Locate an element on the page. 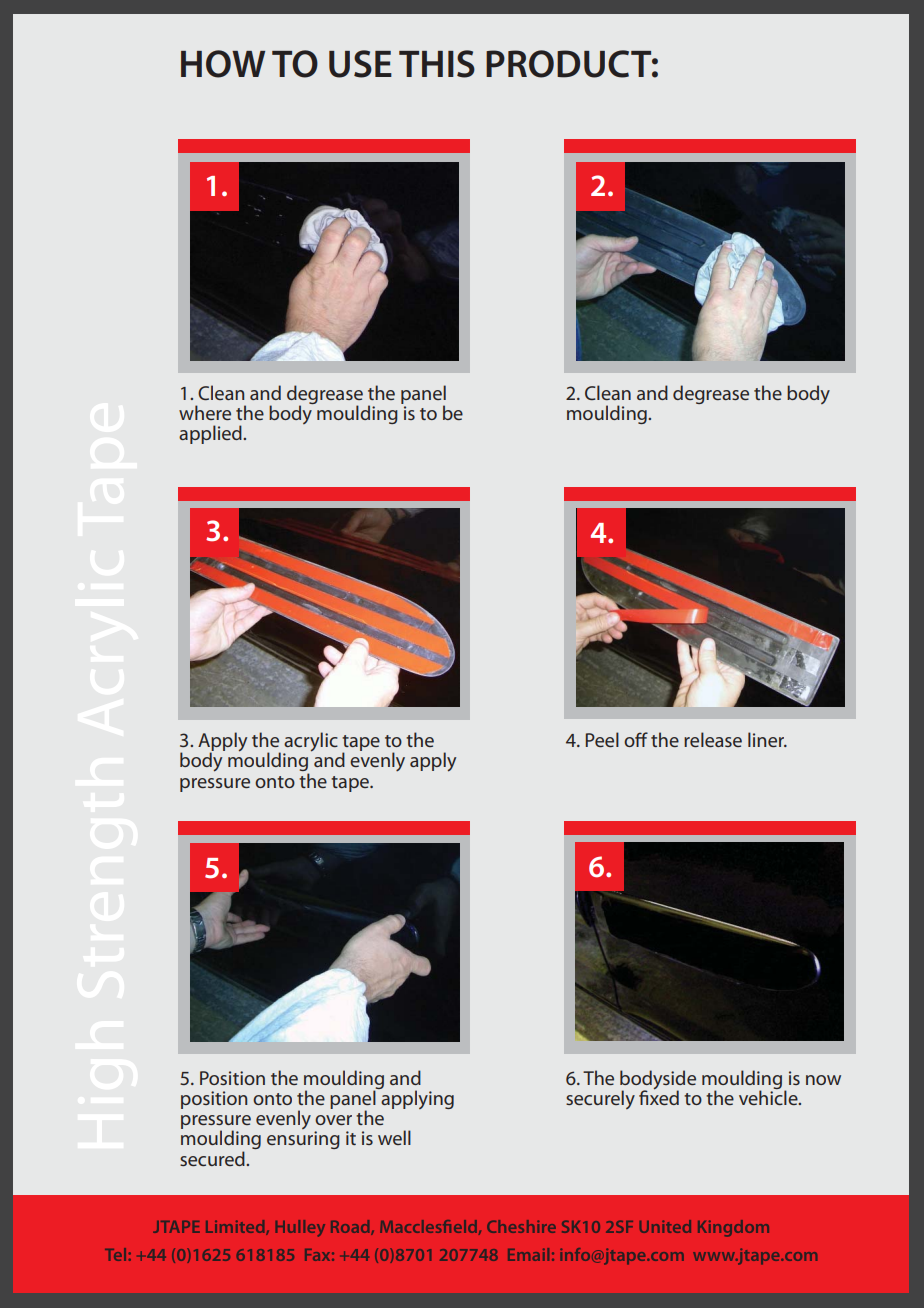  Limited is located at coordinates (236, 1227).
